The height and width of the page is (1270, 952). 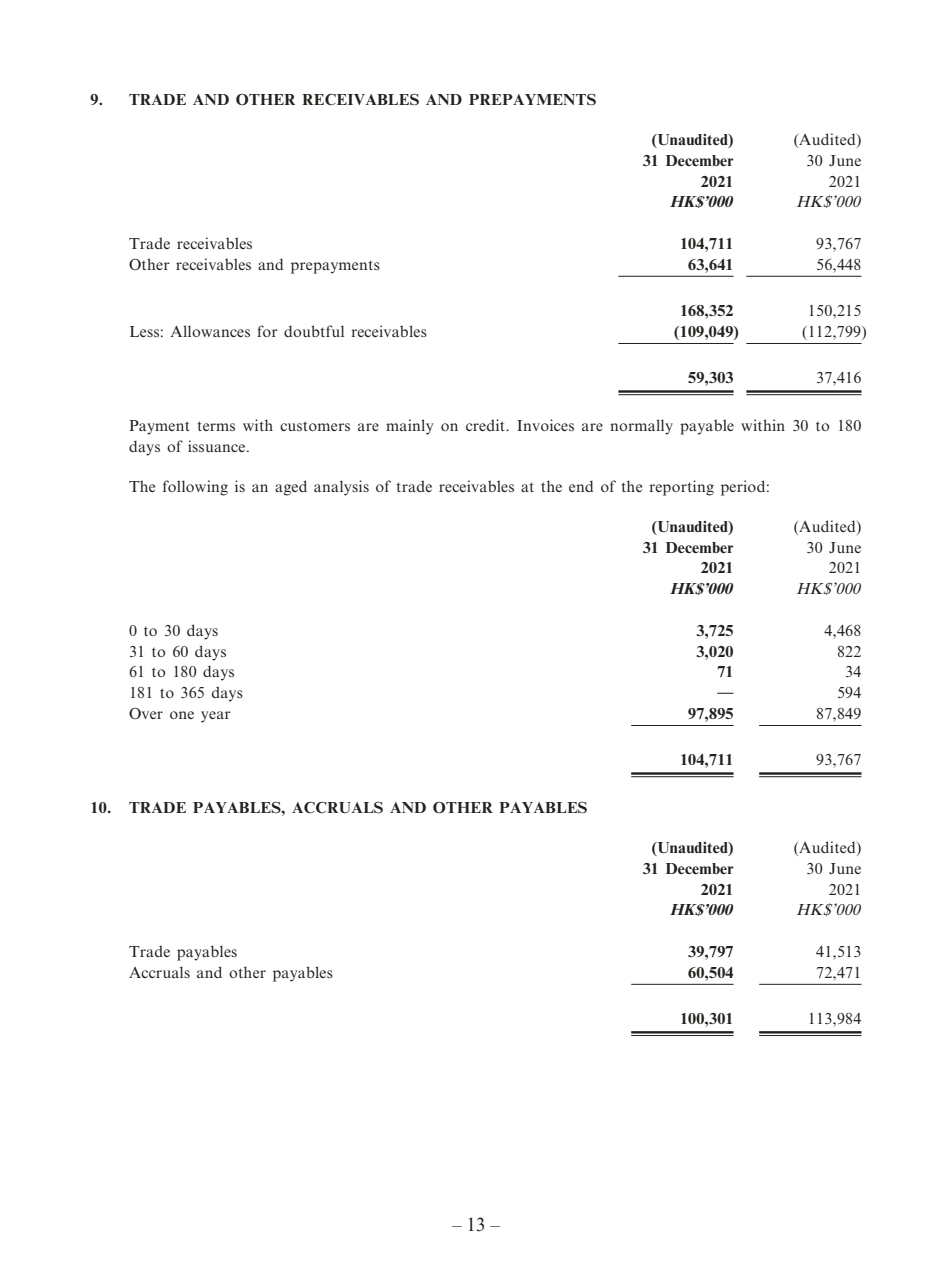 I want to click on aged, so click(x=291, y=488).
